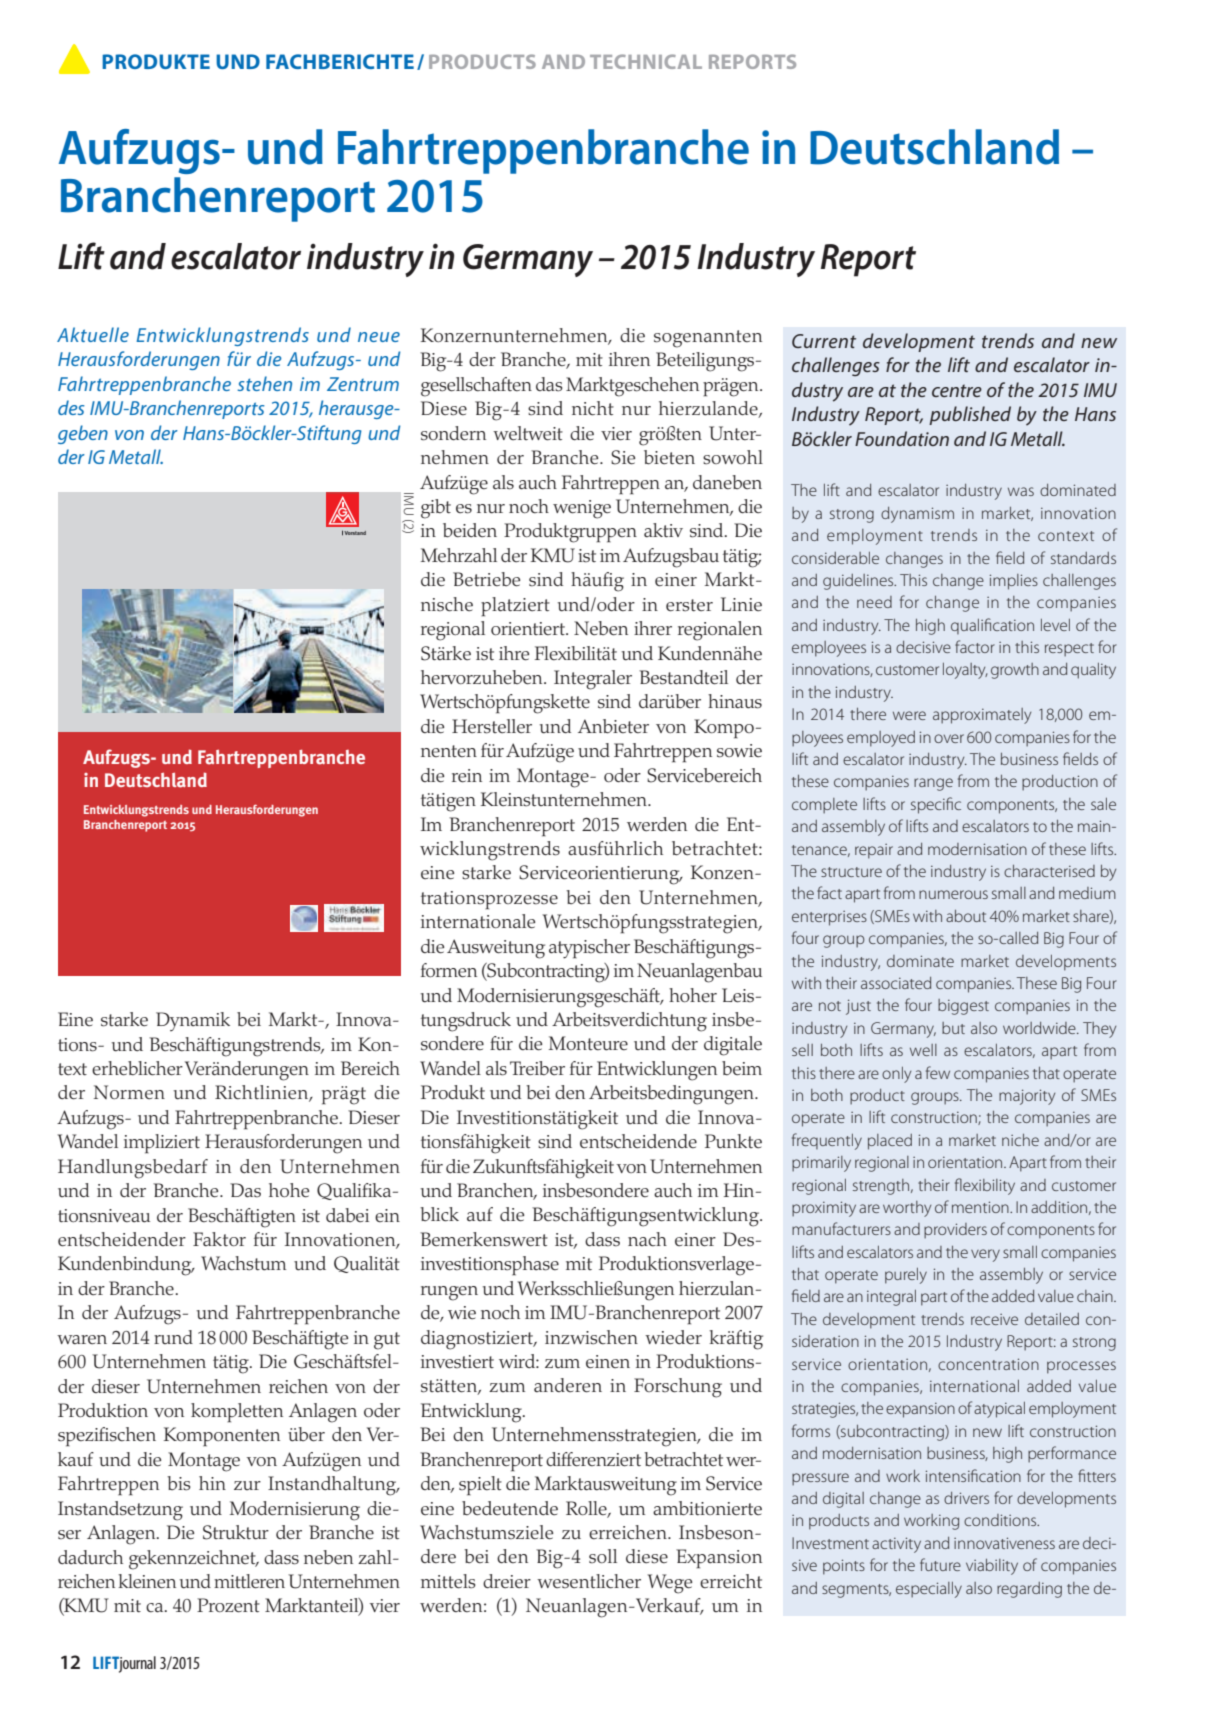 The image size is (1212, 1714). What do you see at coordinates (507, 1581) in the screenshot?
I see `dreier` at bounding box center [507, 1581].
